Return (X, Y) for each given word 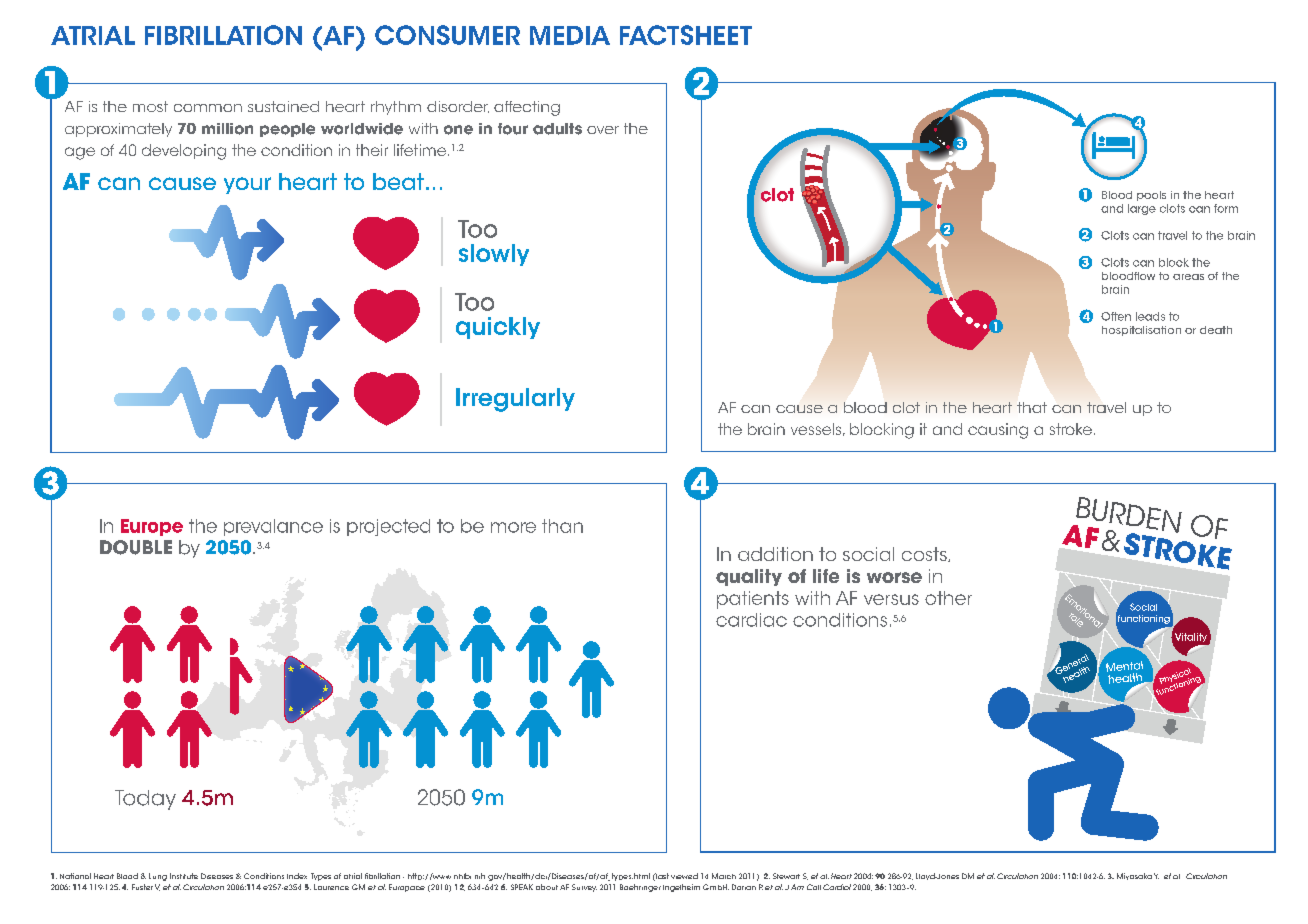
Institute (184, 876)
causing (998, 431)
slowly (494, 255)
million (227, 129)
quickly (498, 328)
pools (1151, 196)
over (603, 130)
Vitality (1191, 639)
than (562, 526)
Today (145, 800)
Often (1116, 316)
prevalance (273, 527)
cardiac (751, 620)
